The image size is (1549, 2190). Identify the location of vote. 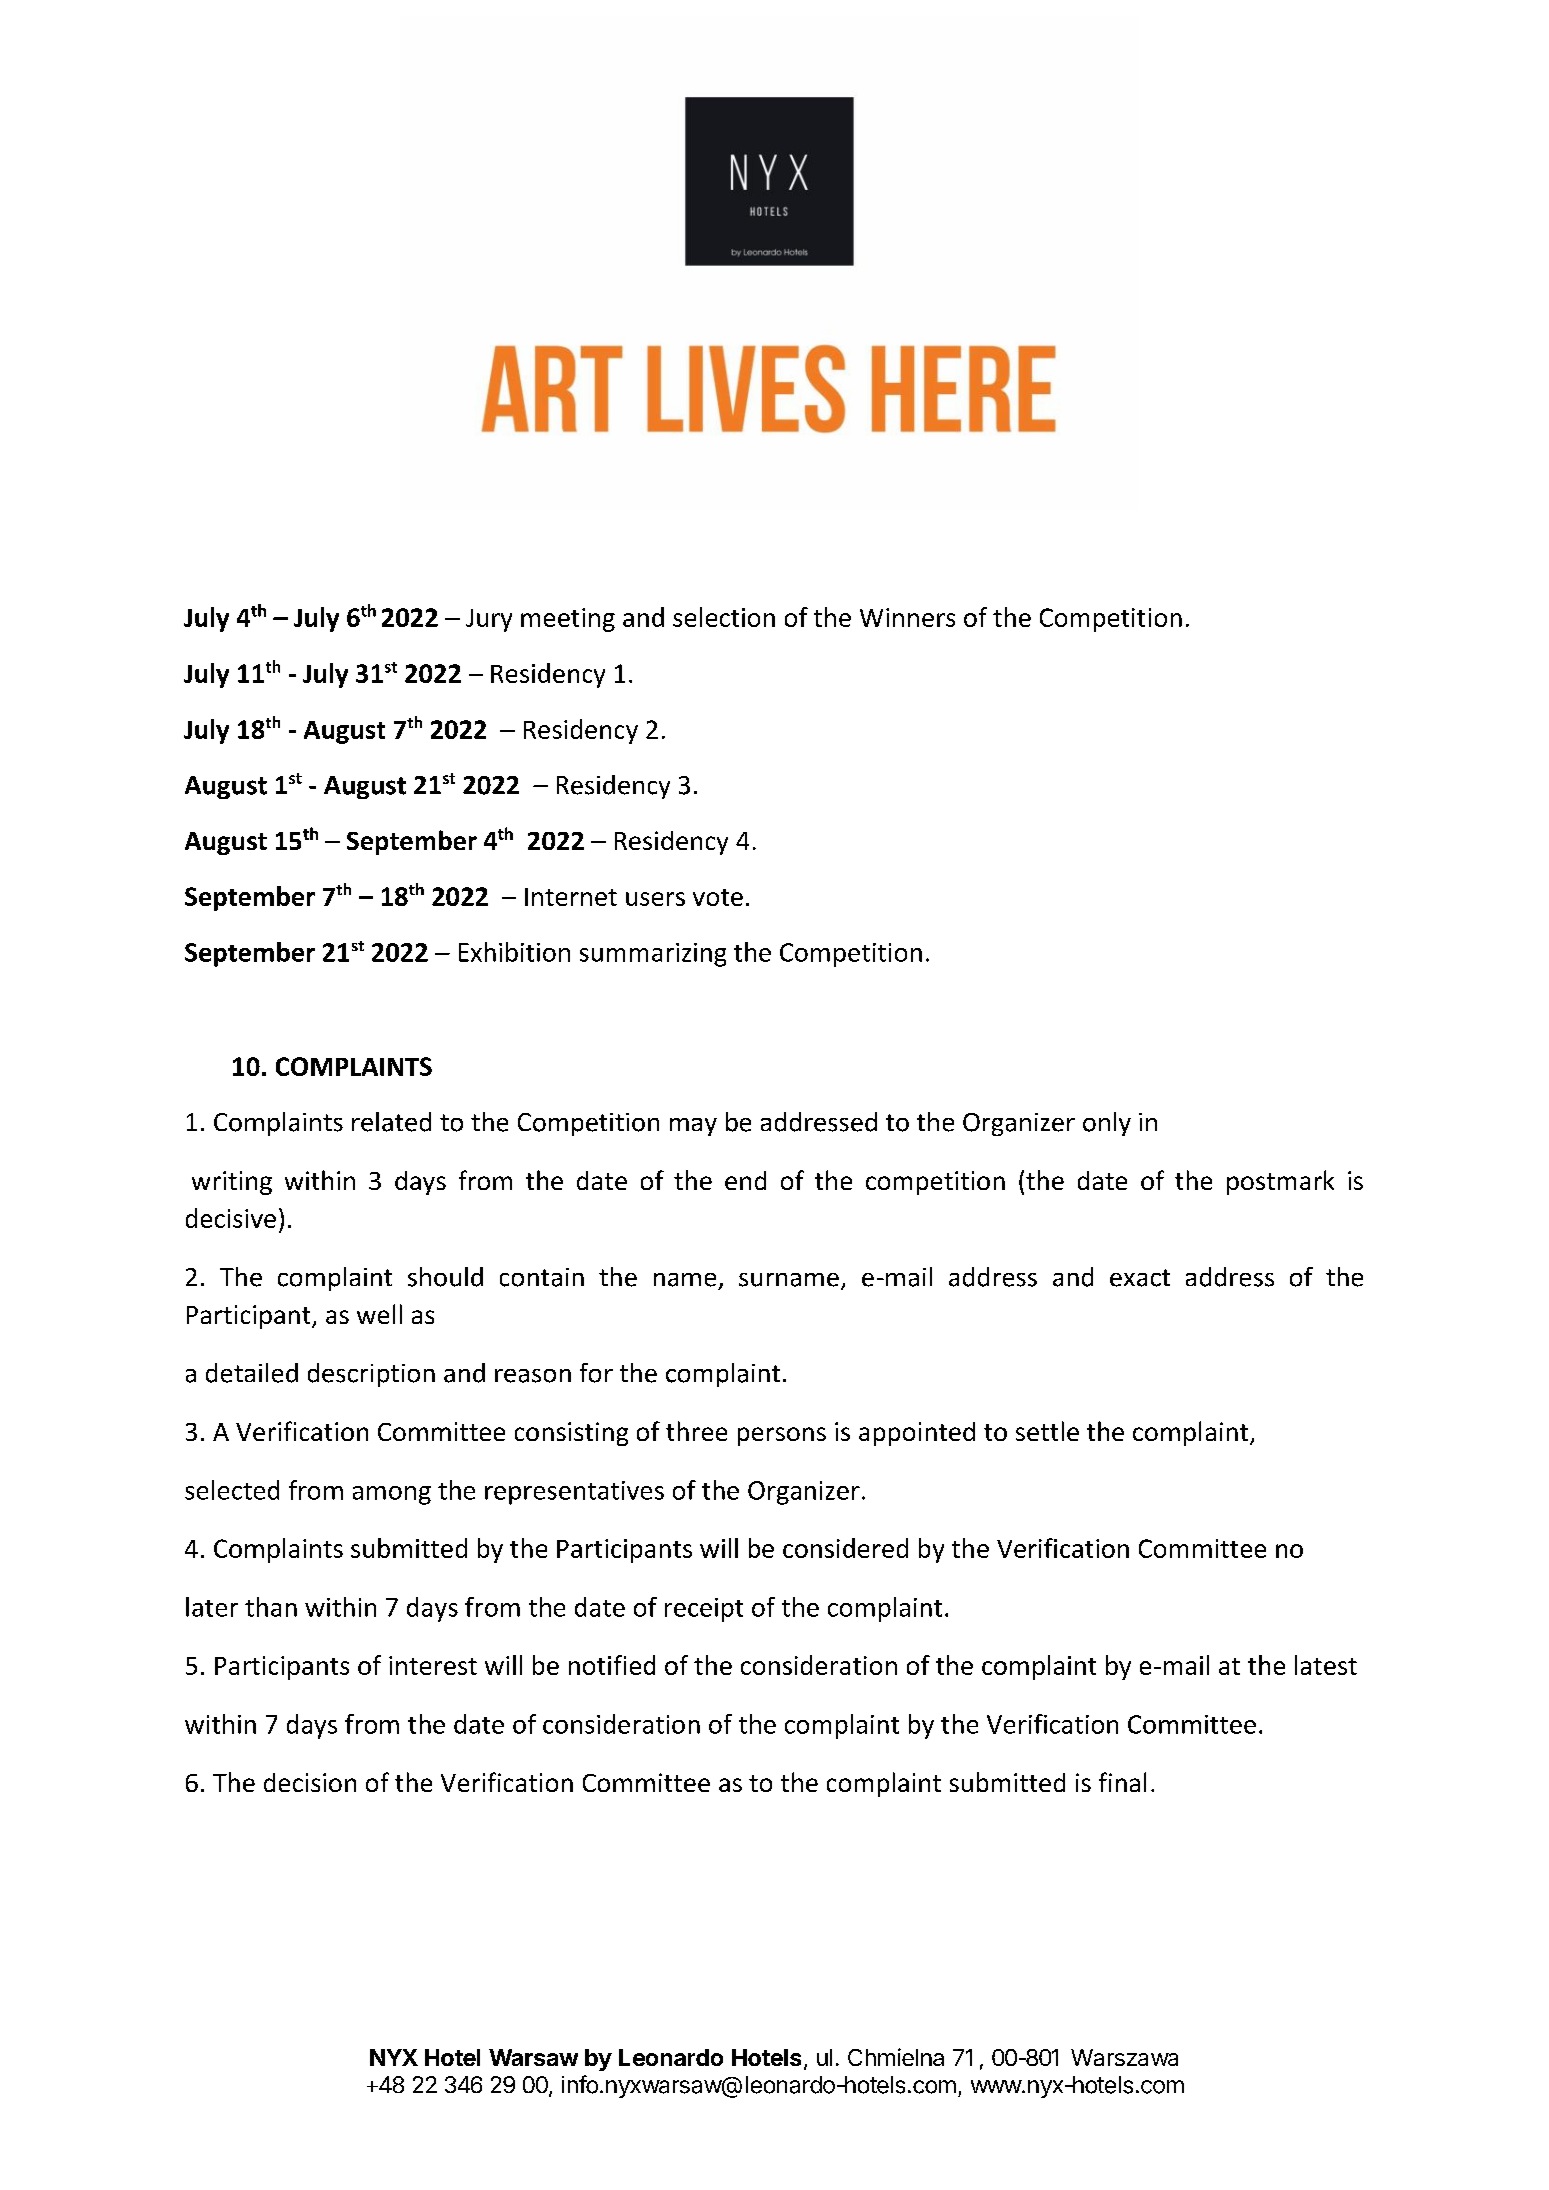
(718, 897).
